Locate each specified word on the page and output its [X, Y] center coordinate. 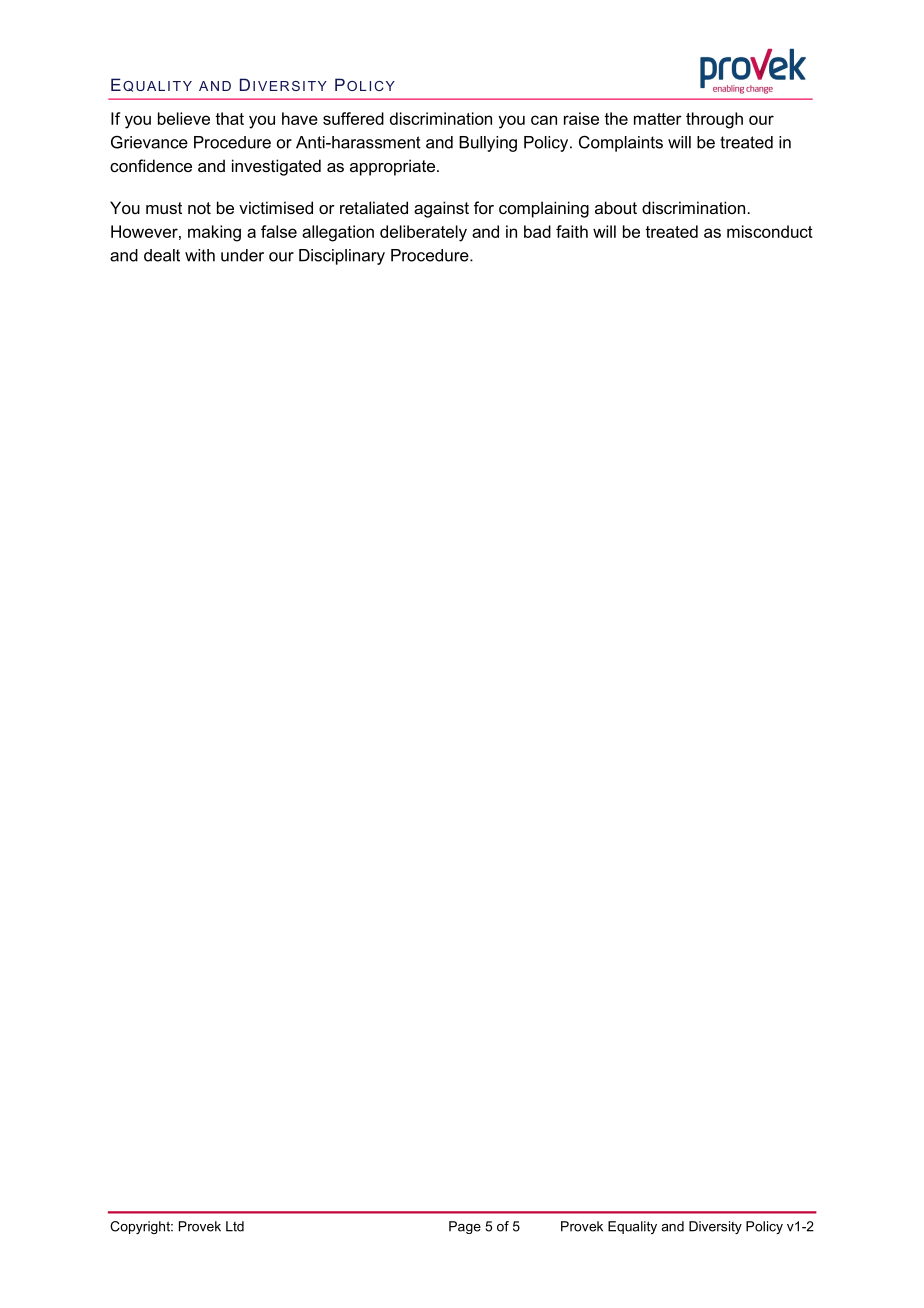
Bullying [488, 144]
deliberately [423, 233]
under [242, 255]
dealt [162, 255]
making [214, 233]
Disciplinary [342, 257]
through [714, 120]
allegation [338, 233]
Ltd [235, 1226]
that [229, 118]
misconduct [770, 231]
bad [537, 231]
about [616, 207]
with [200, 255]
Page [465, 1227]
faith [572, 231]
